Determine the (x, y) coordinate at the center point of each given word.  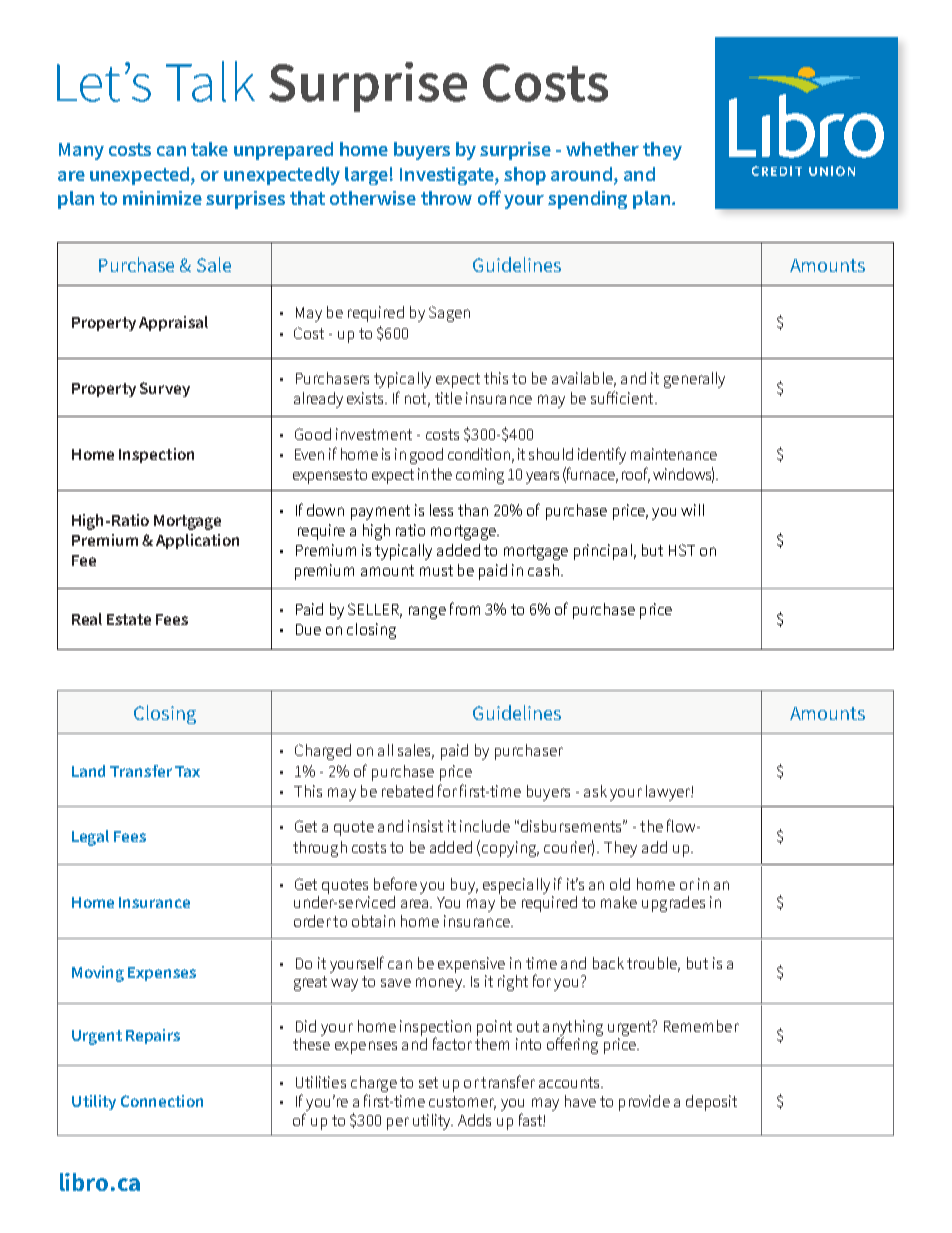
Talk (210, 81)
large (366, 176)
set (428, 1082)
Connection (162, 1101)
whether (602, 149)
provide (644, 1103)
